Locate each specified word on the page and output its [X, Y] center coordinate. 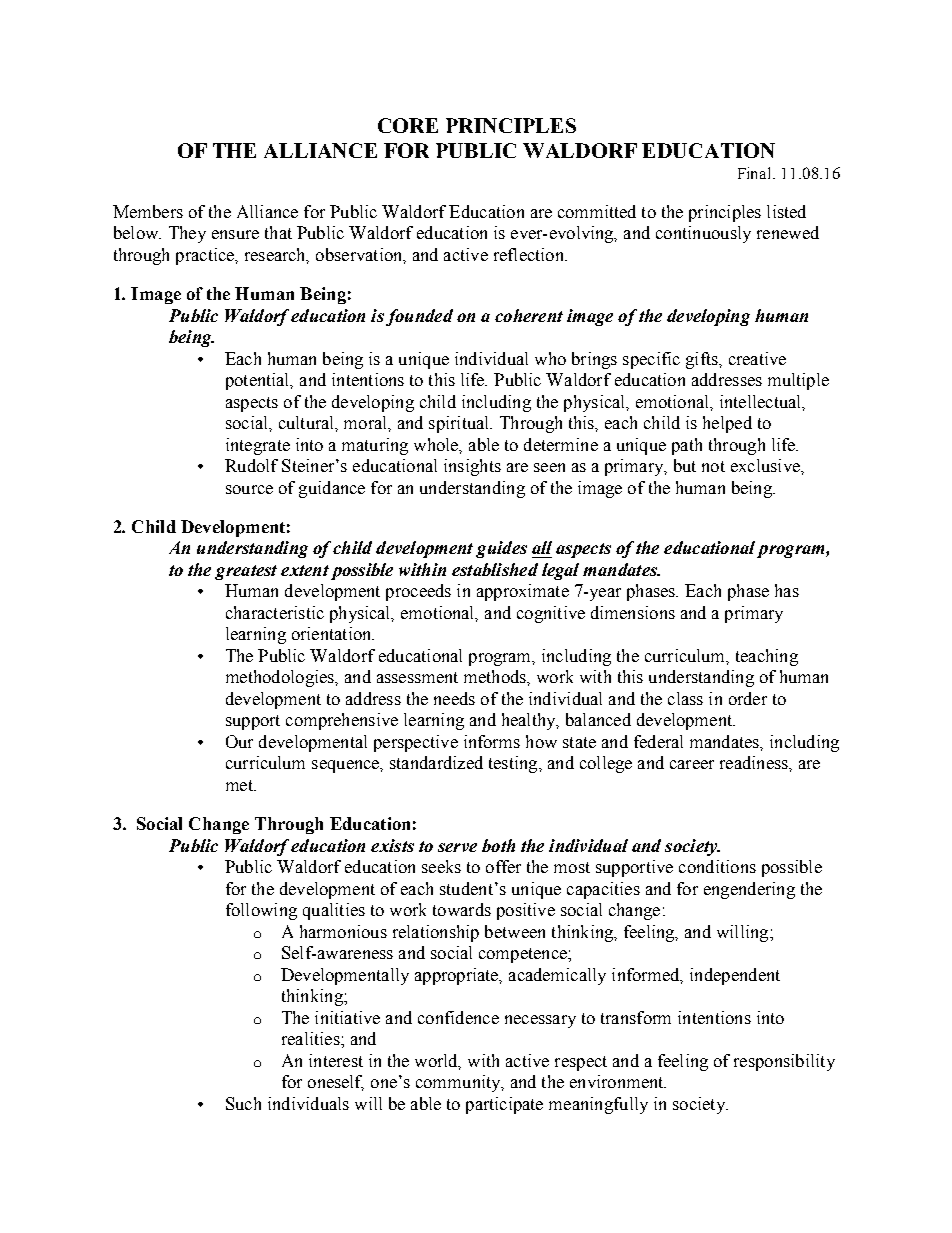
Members [148, 211]
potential [259, 381]
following [261, 911]
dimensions [633, 612]
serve [457, 847]
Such [243, 1103]
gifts [703, 360]
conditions [717, 866]
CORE [408, 125]
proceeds [418, 592]
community [459, 1083]
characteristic [275, 612]
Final [756, 173]
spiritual [460, 424]
